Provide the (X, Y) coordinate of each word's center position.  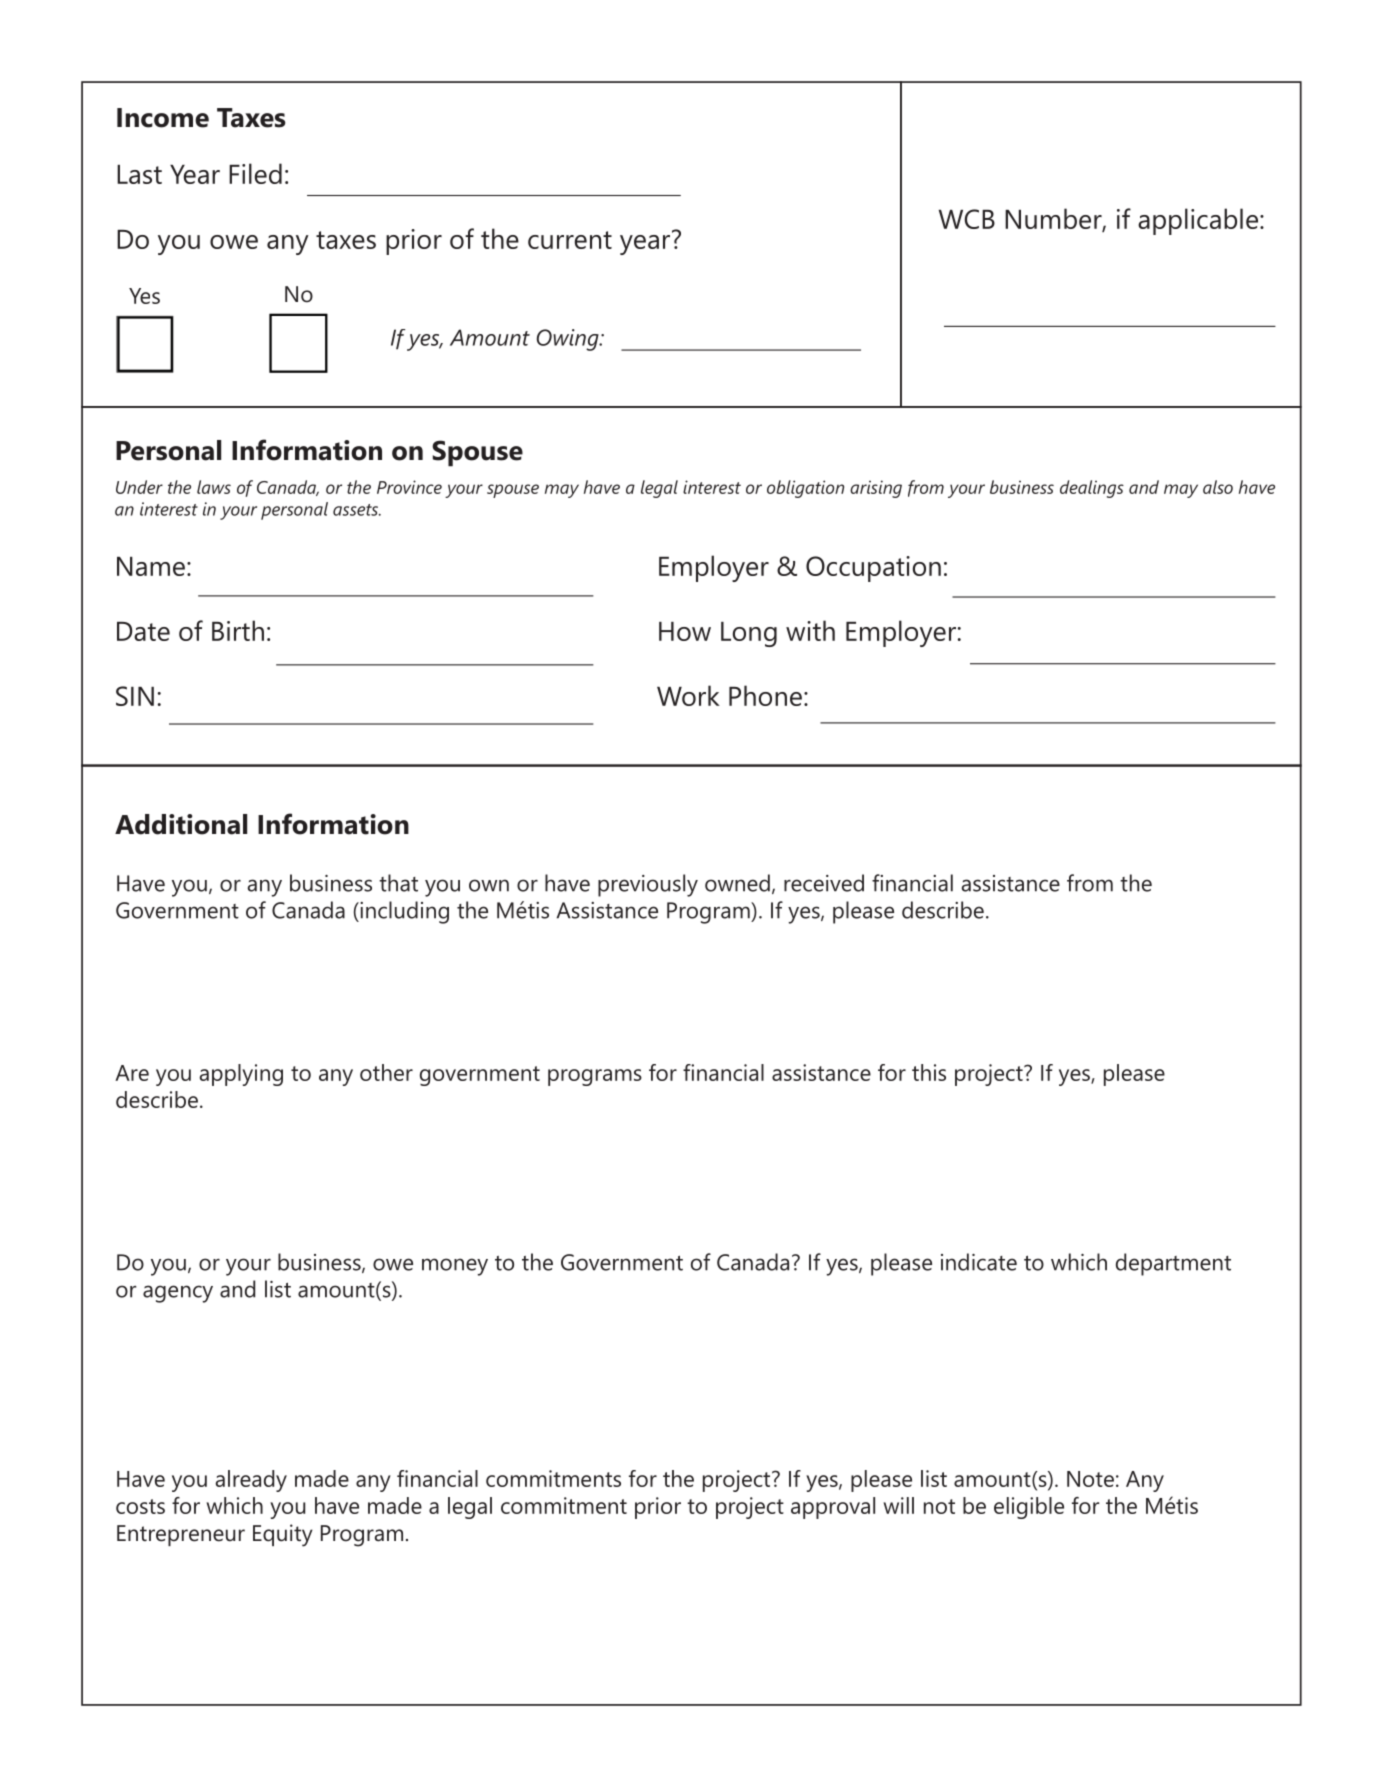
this (929, 1072)
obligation (805, 489)
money (455, 1267)
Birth (238, 630)
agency (178, 1294)
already (251, 1481)
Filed (255, 173)
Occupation (873, 569)
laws (214, 487)
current (570, 240)
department (1173, 1264)
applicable (1198, 221)
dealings (1092, 489)
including (403, 912)
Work (688, 695)
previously (648, 885)
